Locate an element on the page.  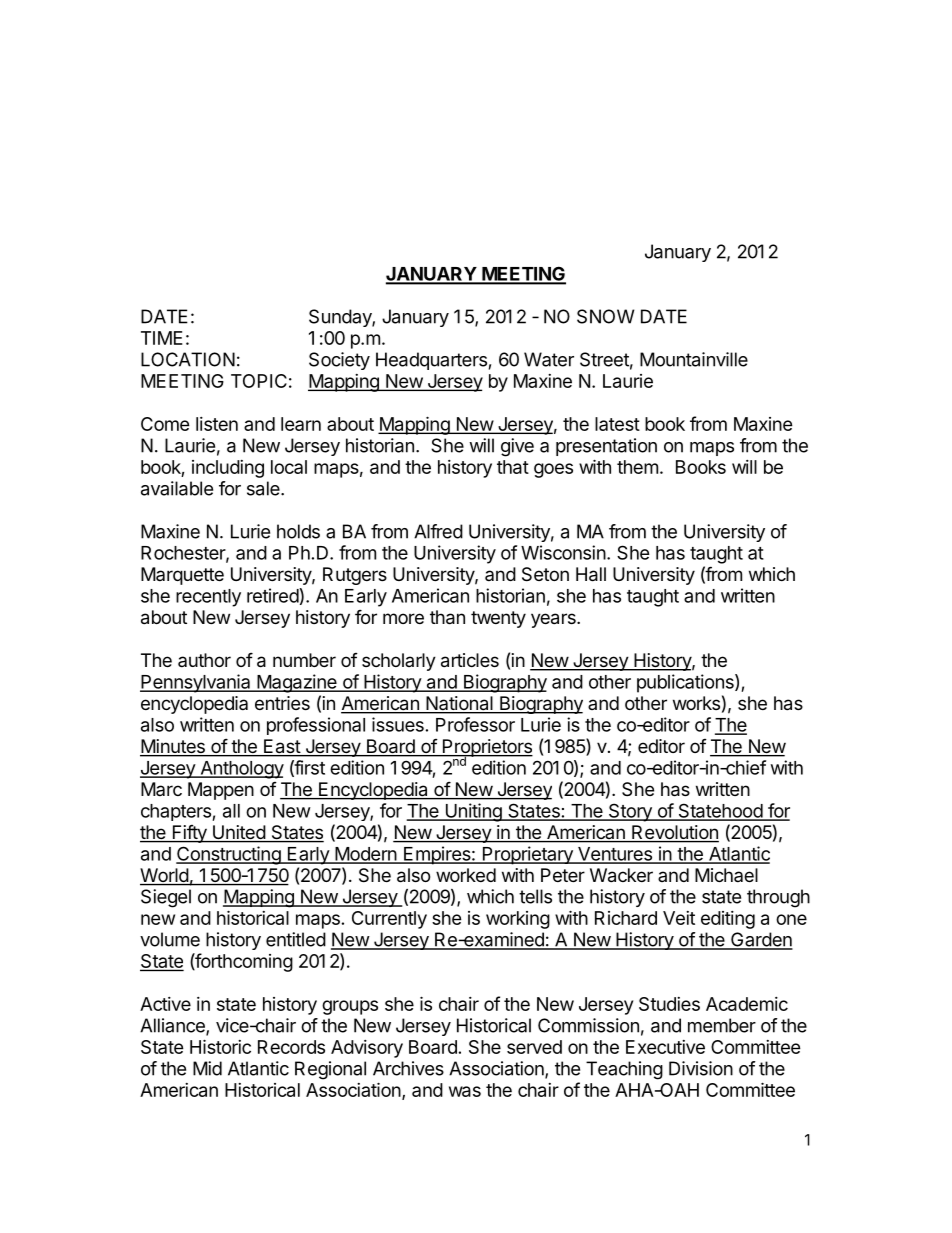
LOCATION is located at coordinates (188, 359).
